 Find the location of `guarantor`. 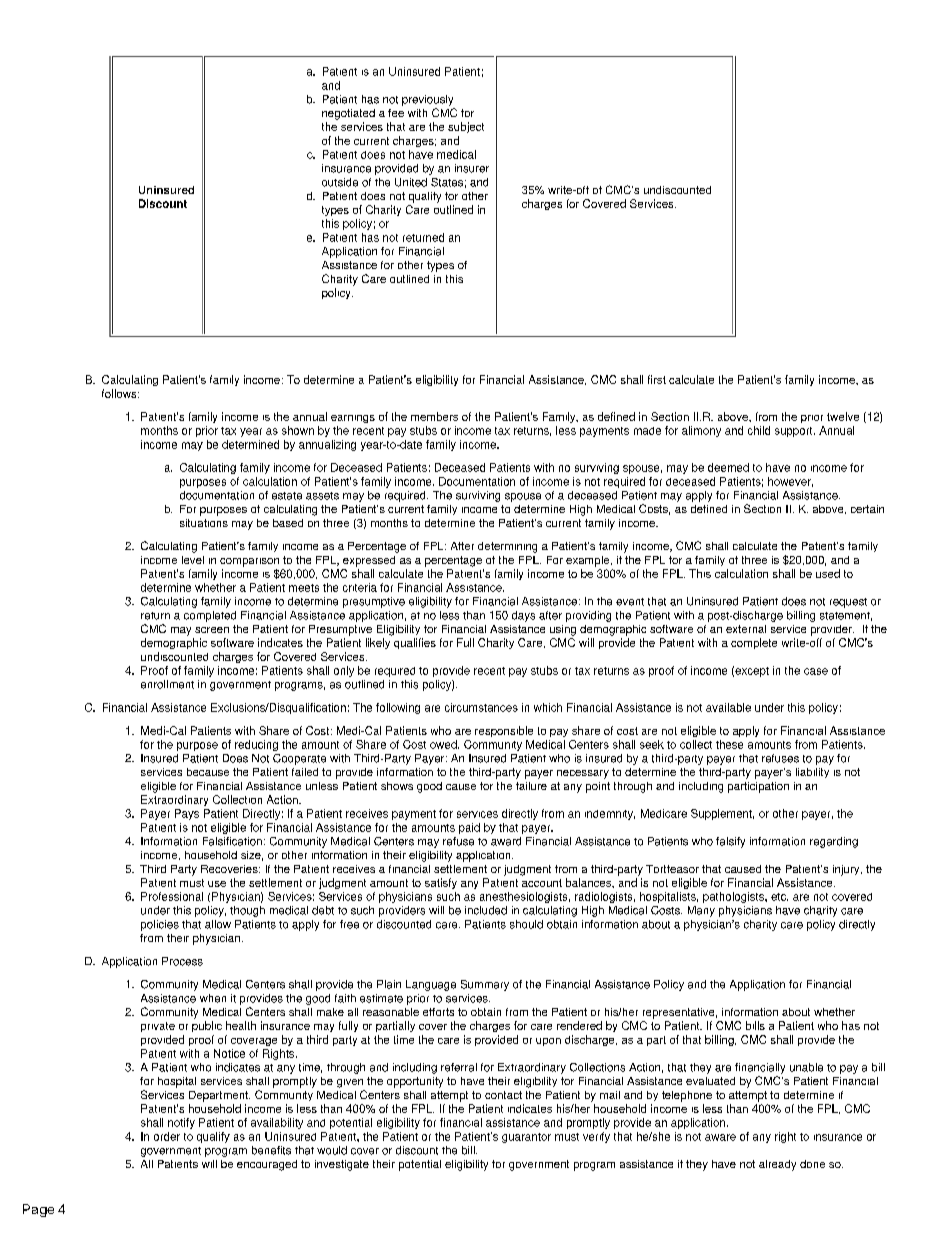

guarantor is located at coordinates (526, 1138).
